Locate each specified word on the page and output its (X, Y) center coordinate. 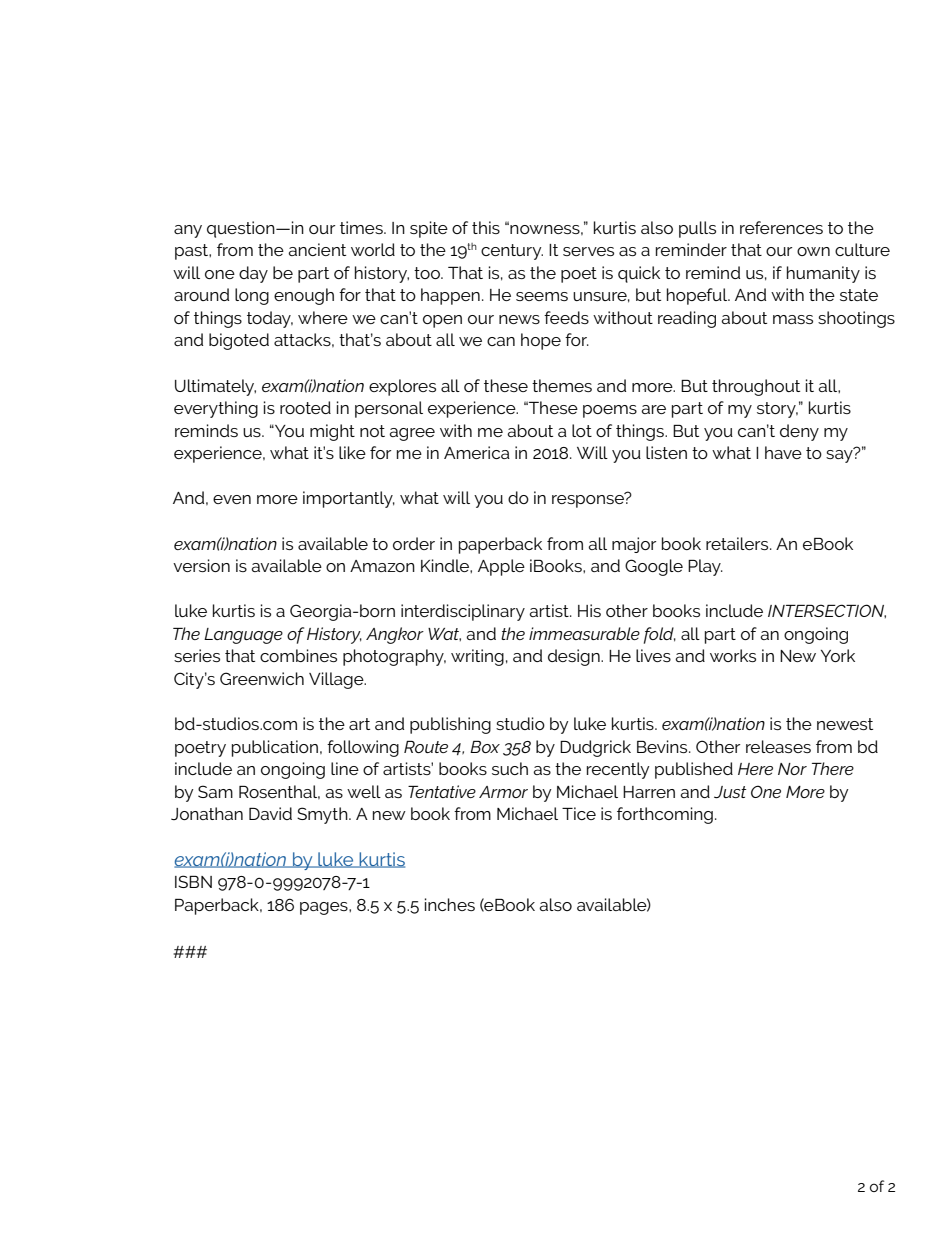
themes (562, 385)
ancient (317, 249)
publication (275, 748)
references (781, 227)
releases (778, 746)
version (201, 565)
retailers (738, 543)
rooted (305, 407)
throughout (756, 387)
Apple (501, 567)
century (512, 252)
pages (325, 908)
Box (485, 747)
